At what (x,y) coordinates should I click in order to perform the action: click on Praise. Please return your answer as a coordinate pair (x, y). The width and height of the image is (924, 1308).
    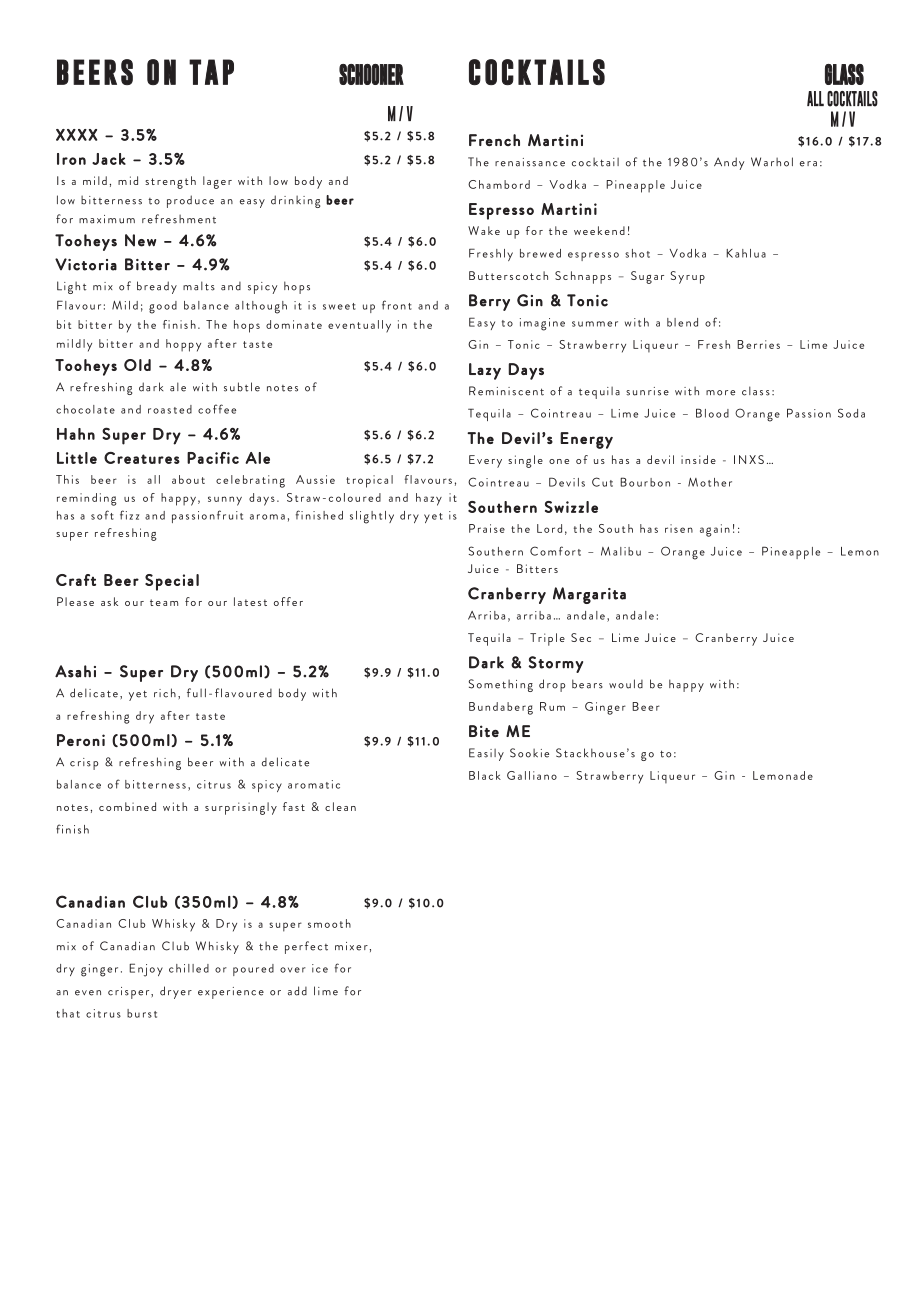
    Looking at the image, I should click on (487, 528).
